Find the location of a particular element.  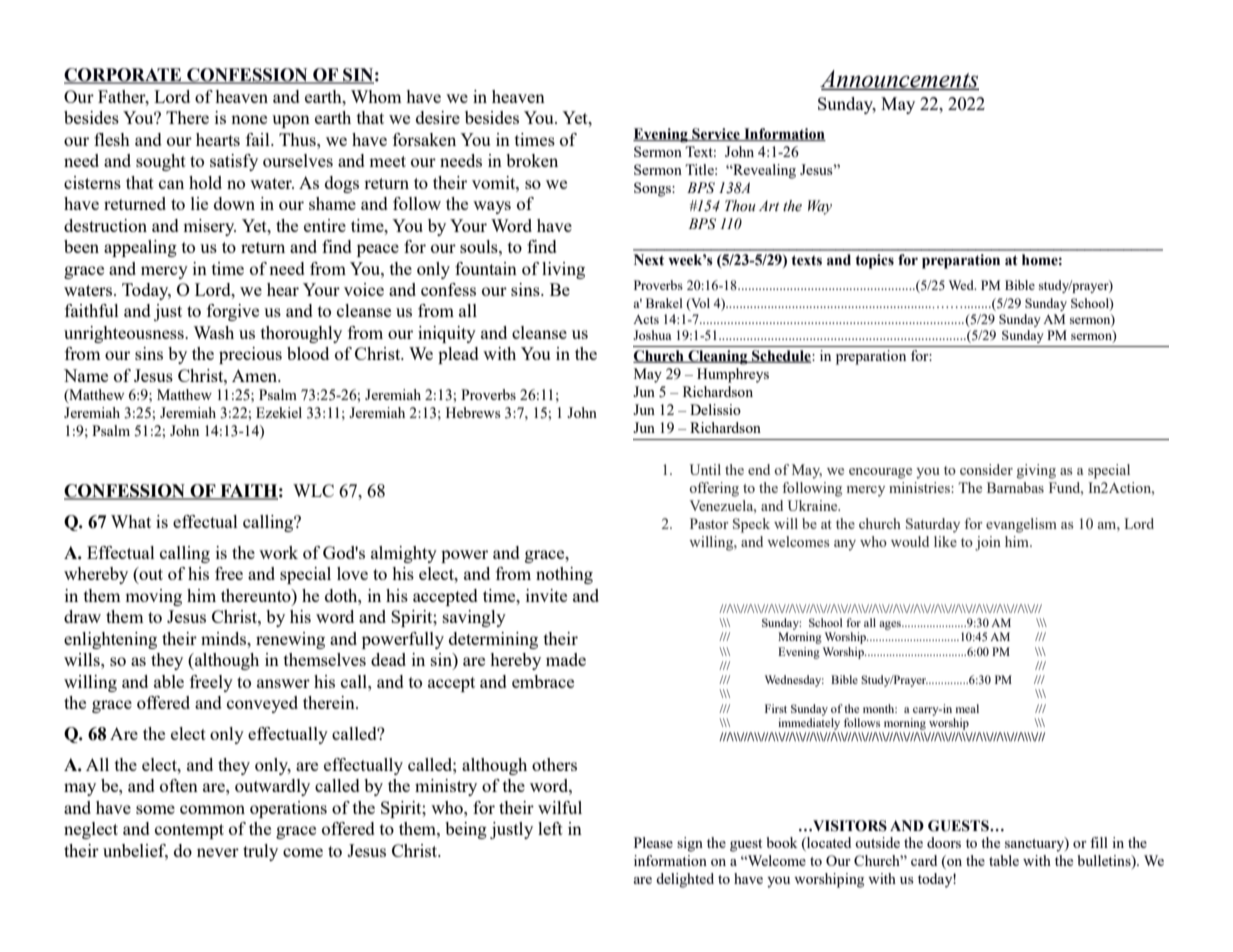

Announcements is located at coordinates (899, 80).
